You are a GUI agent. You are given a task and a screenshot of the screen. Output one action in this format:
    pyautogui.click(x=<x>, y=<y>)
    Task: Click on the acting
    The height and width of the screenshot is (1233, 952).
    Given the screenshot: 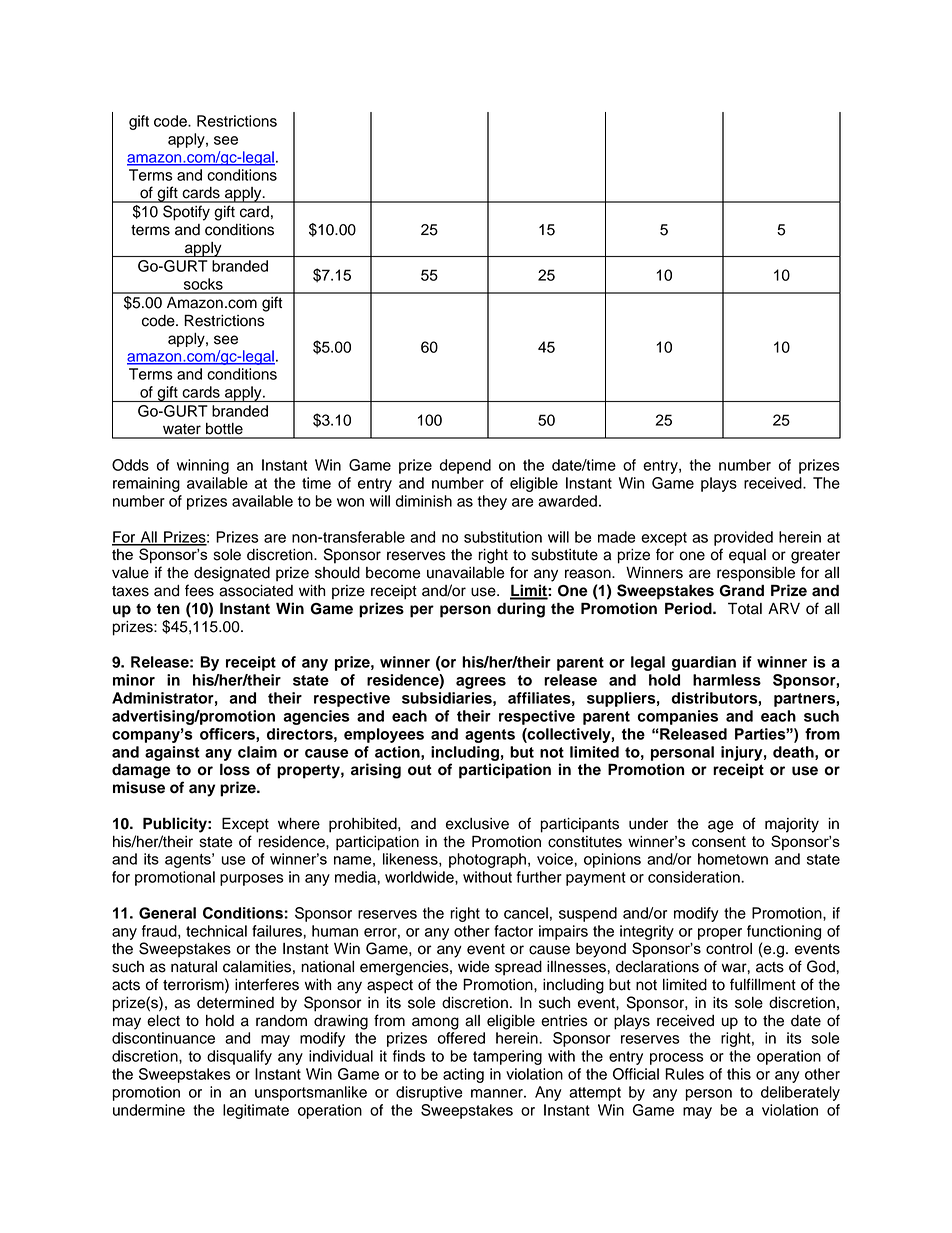 What is the action you would take?
    pyautogui.click(x=463, y=1075)
